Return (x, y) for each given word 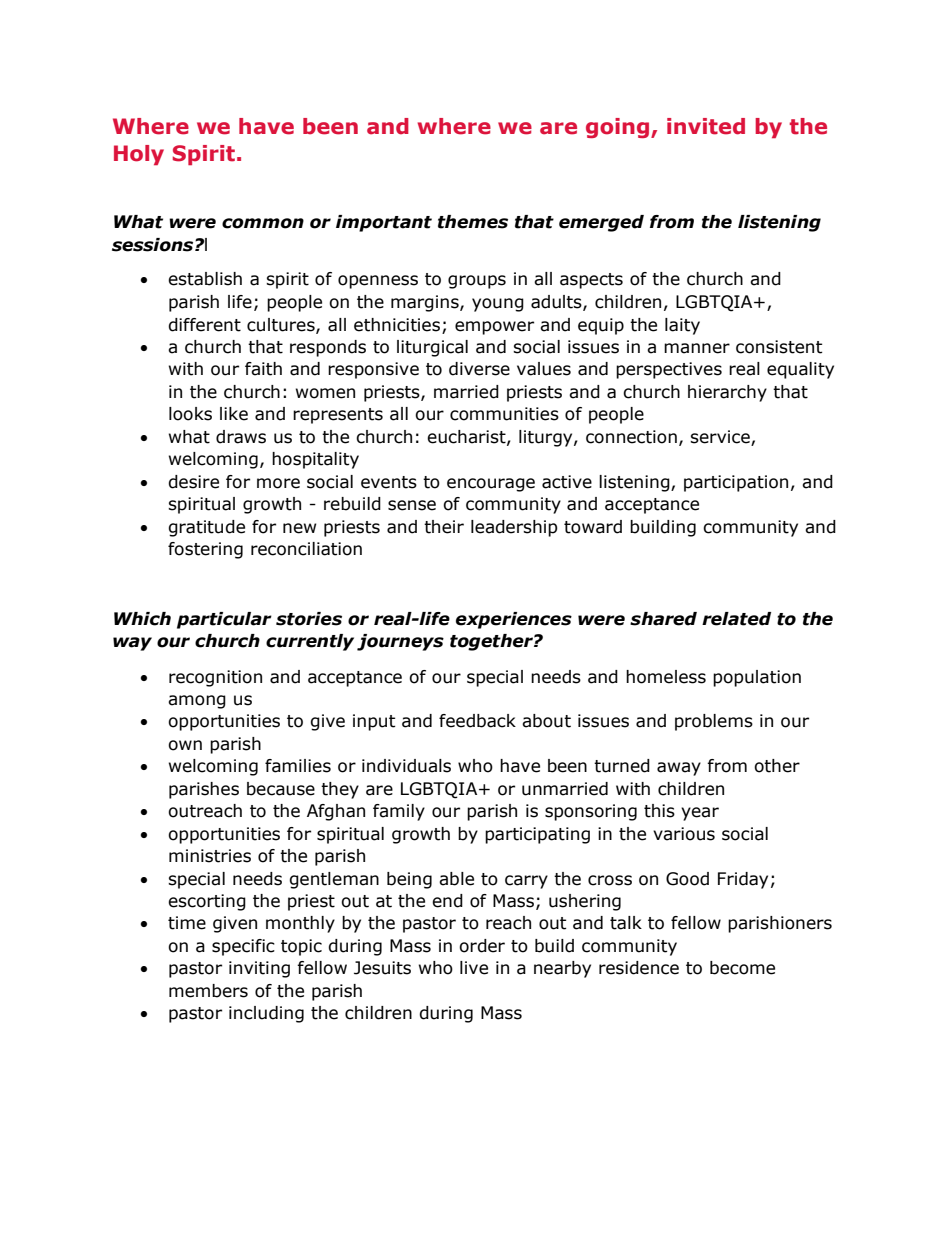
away (679, 769)
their (444, 527)
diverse (479, 369)
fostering (205, 550)
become (742, 968)
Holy (139, 155)
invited (706, 126)
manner (697, 348)
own (185, 745)
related (736, 619)
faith (263, 369)
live (474, 968)
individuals (406, 766)
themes (473, 222)
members (208, 991)
